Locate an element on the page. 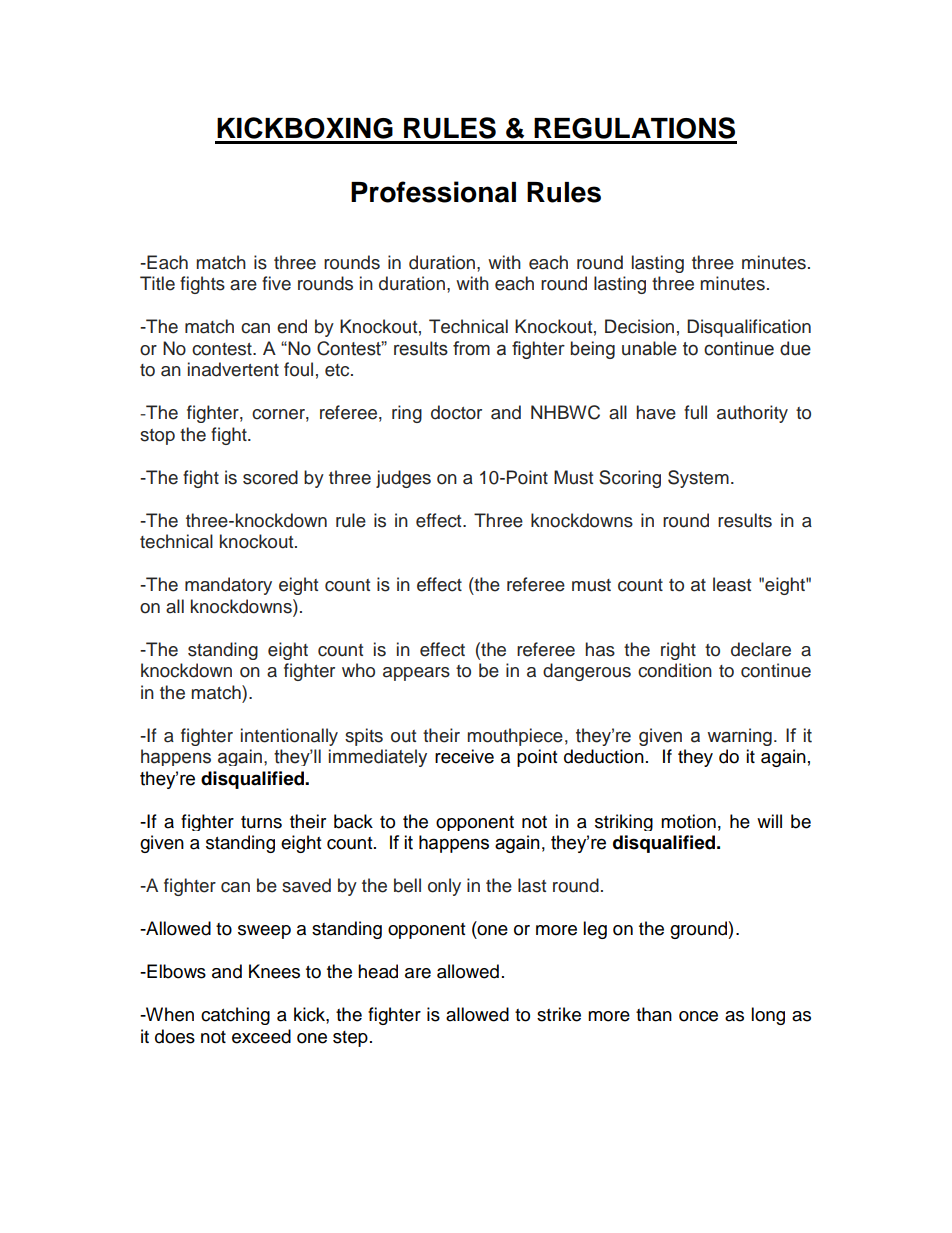 This document has width=952, height=1233. receive is located at coordinates (464, 756).
